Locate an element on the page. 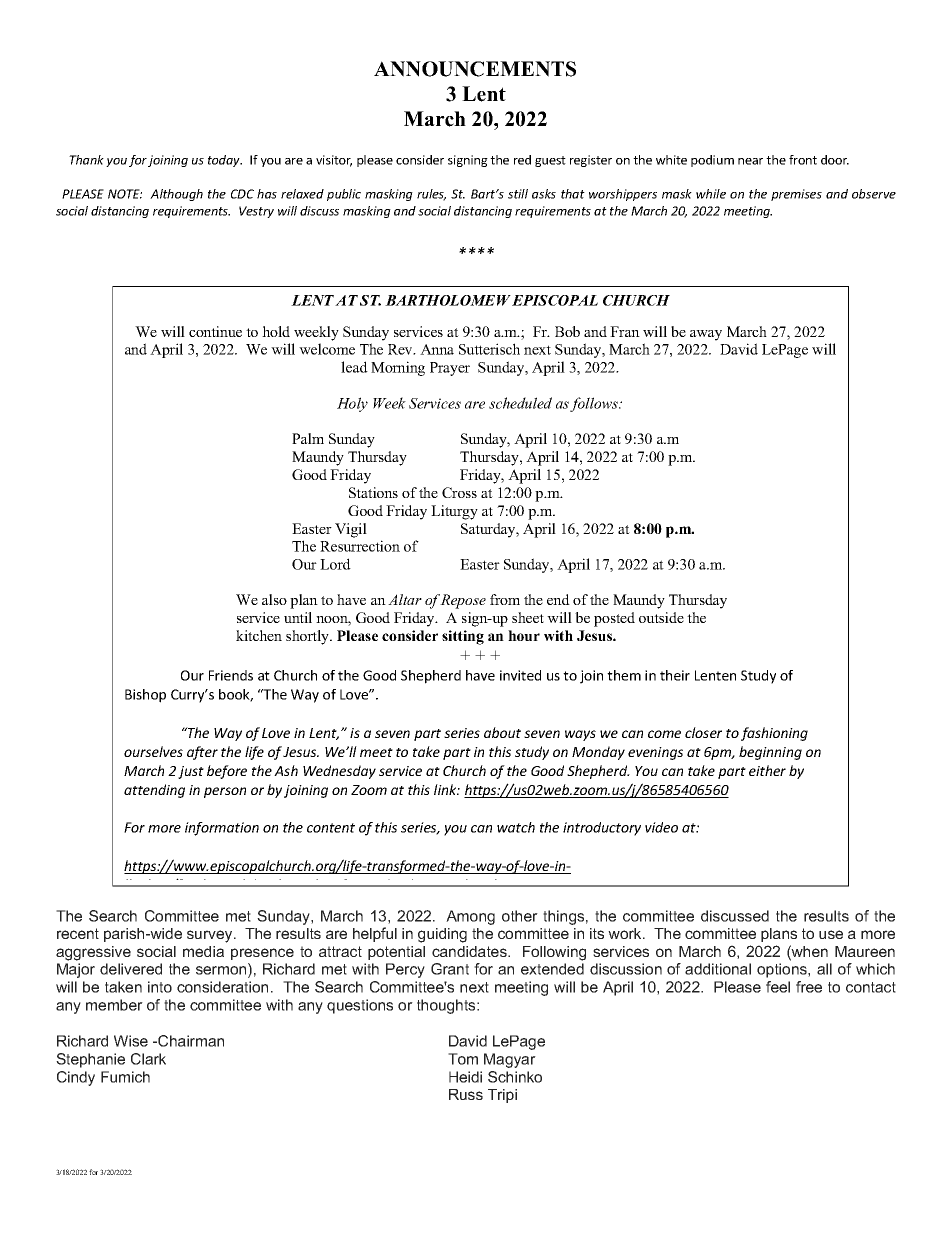 Image resolution: width=952 pixels, height=1233 pixels. today is located at coordinates (225, 161).
